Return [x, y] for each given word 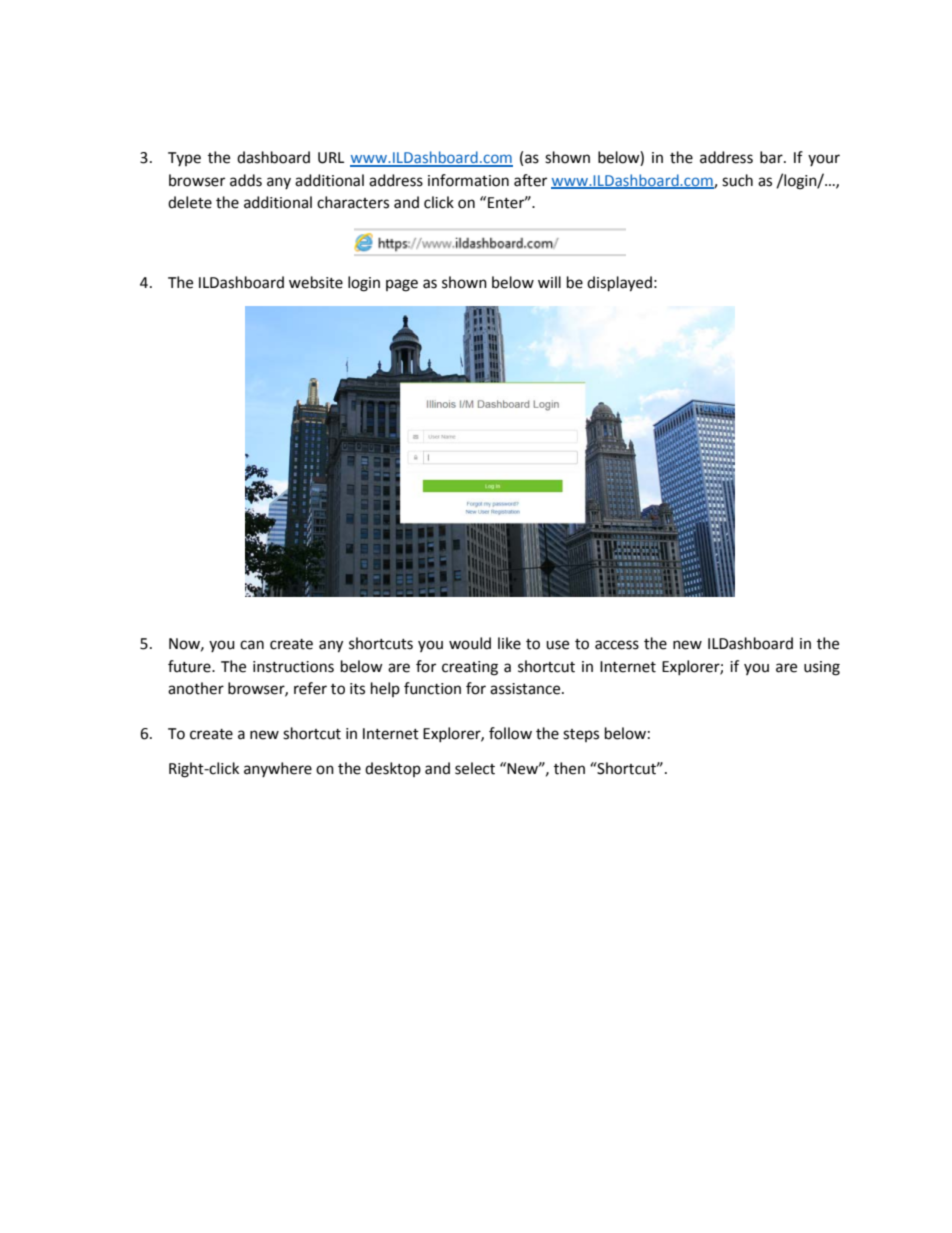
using [822, 668]
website [316, 282]
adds [246, 180]
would [470, 643]
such [737, 180]
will [549, 282]
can [252, 645]
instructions [293, 667]
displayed [619, 284]
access [617, 645]
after [530, 180]
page [402, 285]
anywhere [278, 769]
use [557, 645]
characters [353, 202]
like [509, 643]
